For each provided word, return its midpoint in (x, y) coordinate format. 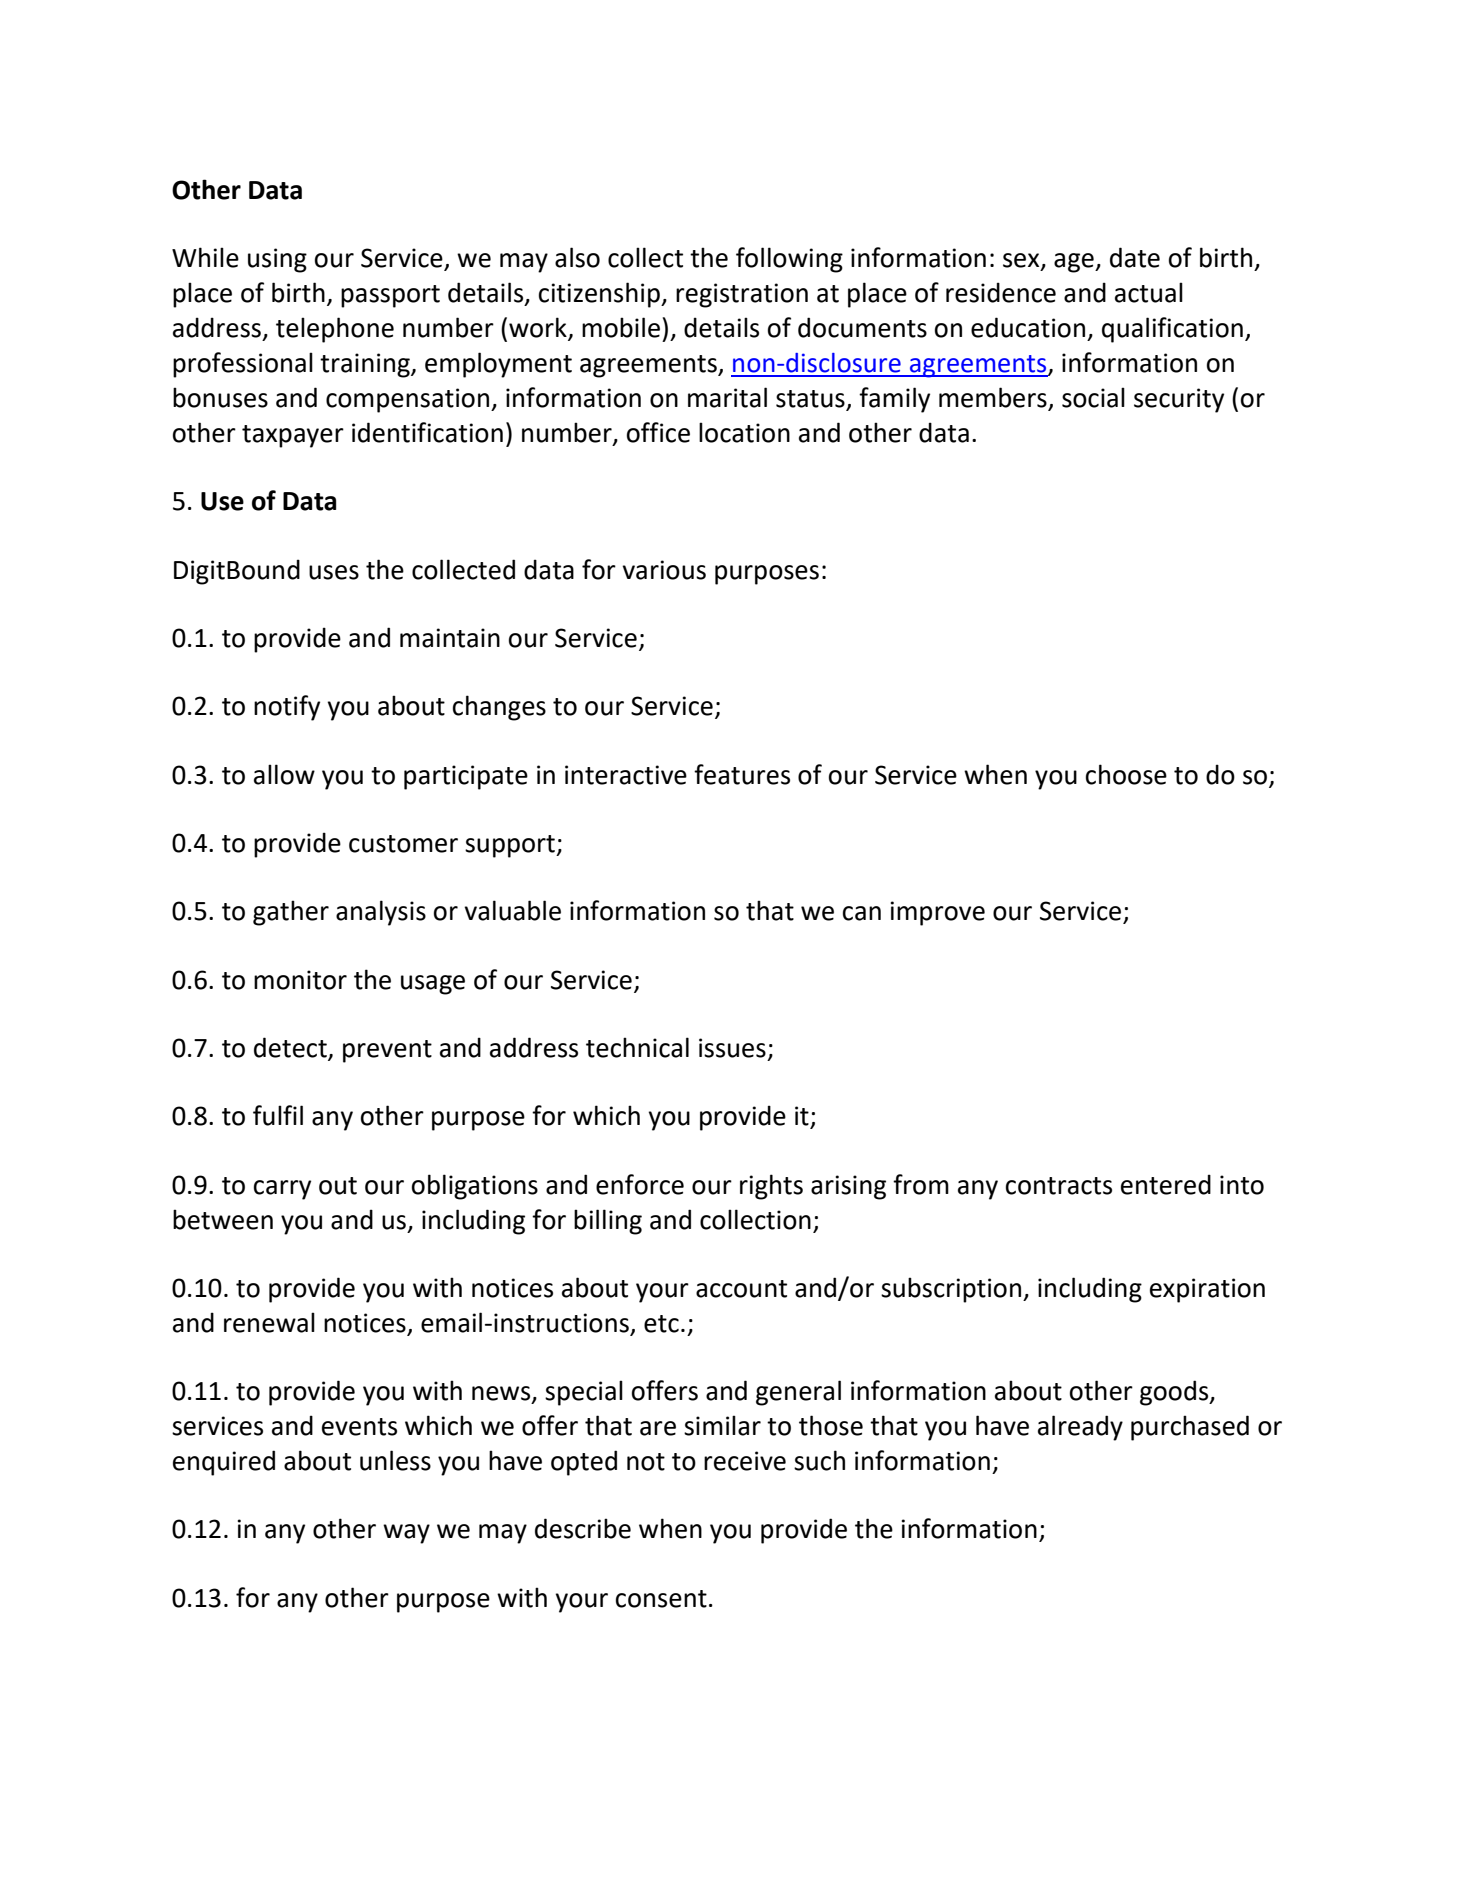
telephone (335, 330)
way (406, 1534)
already (1080, 1428)
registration (742, 295)
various (664, 570)
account (741, 1289)
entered (1166, 1184)
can (862, 913)
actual (1149, 292)
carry (282, 1190)
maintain (450, 638)
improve (938, 913)
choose (1126, 774)
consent (661, 1599)
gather (291, 913)
